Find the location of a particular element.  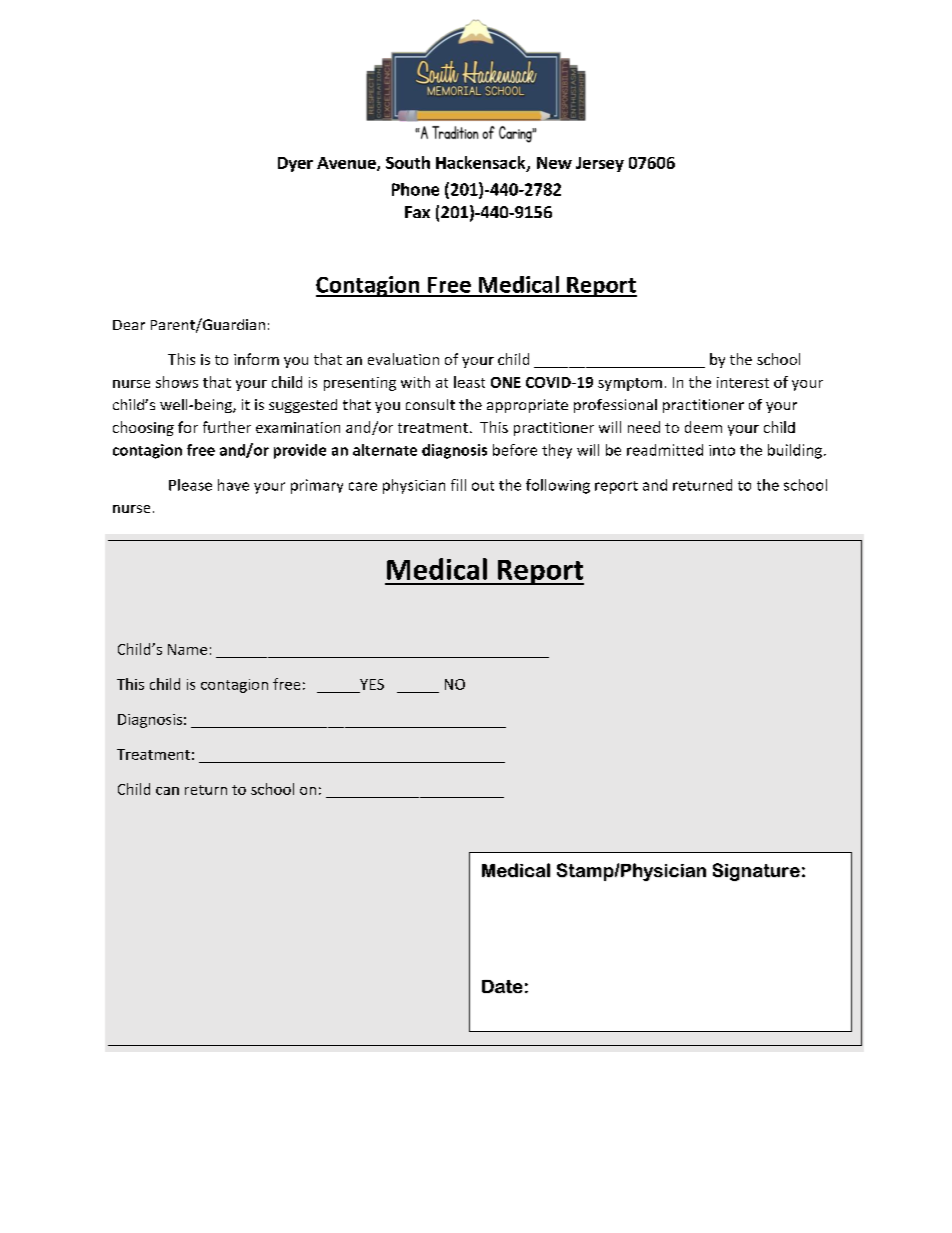

into is located at coordinates (722, 450).
